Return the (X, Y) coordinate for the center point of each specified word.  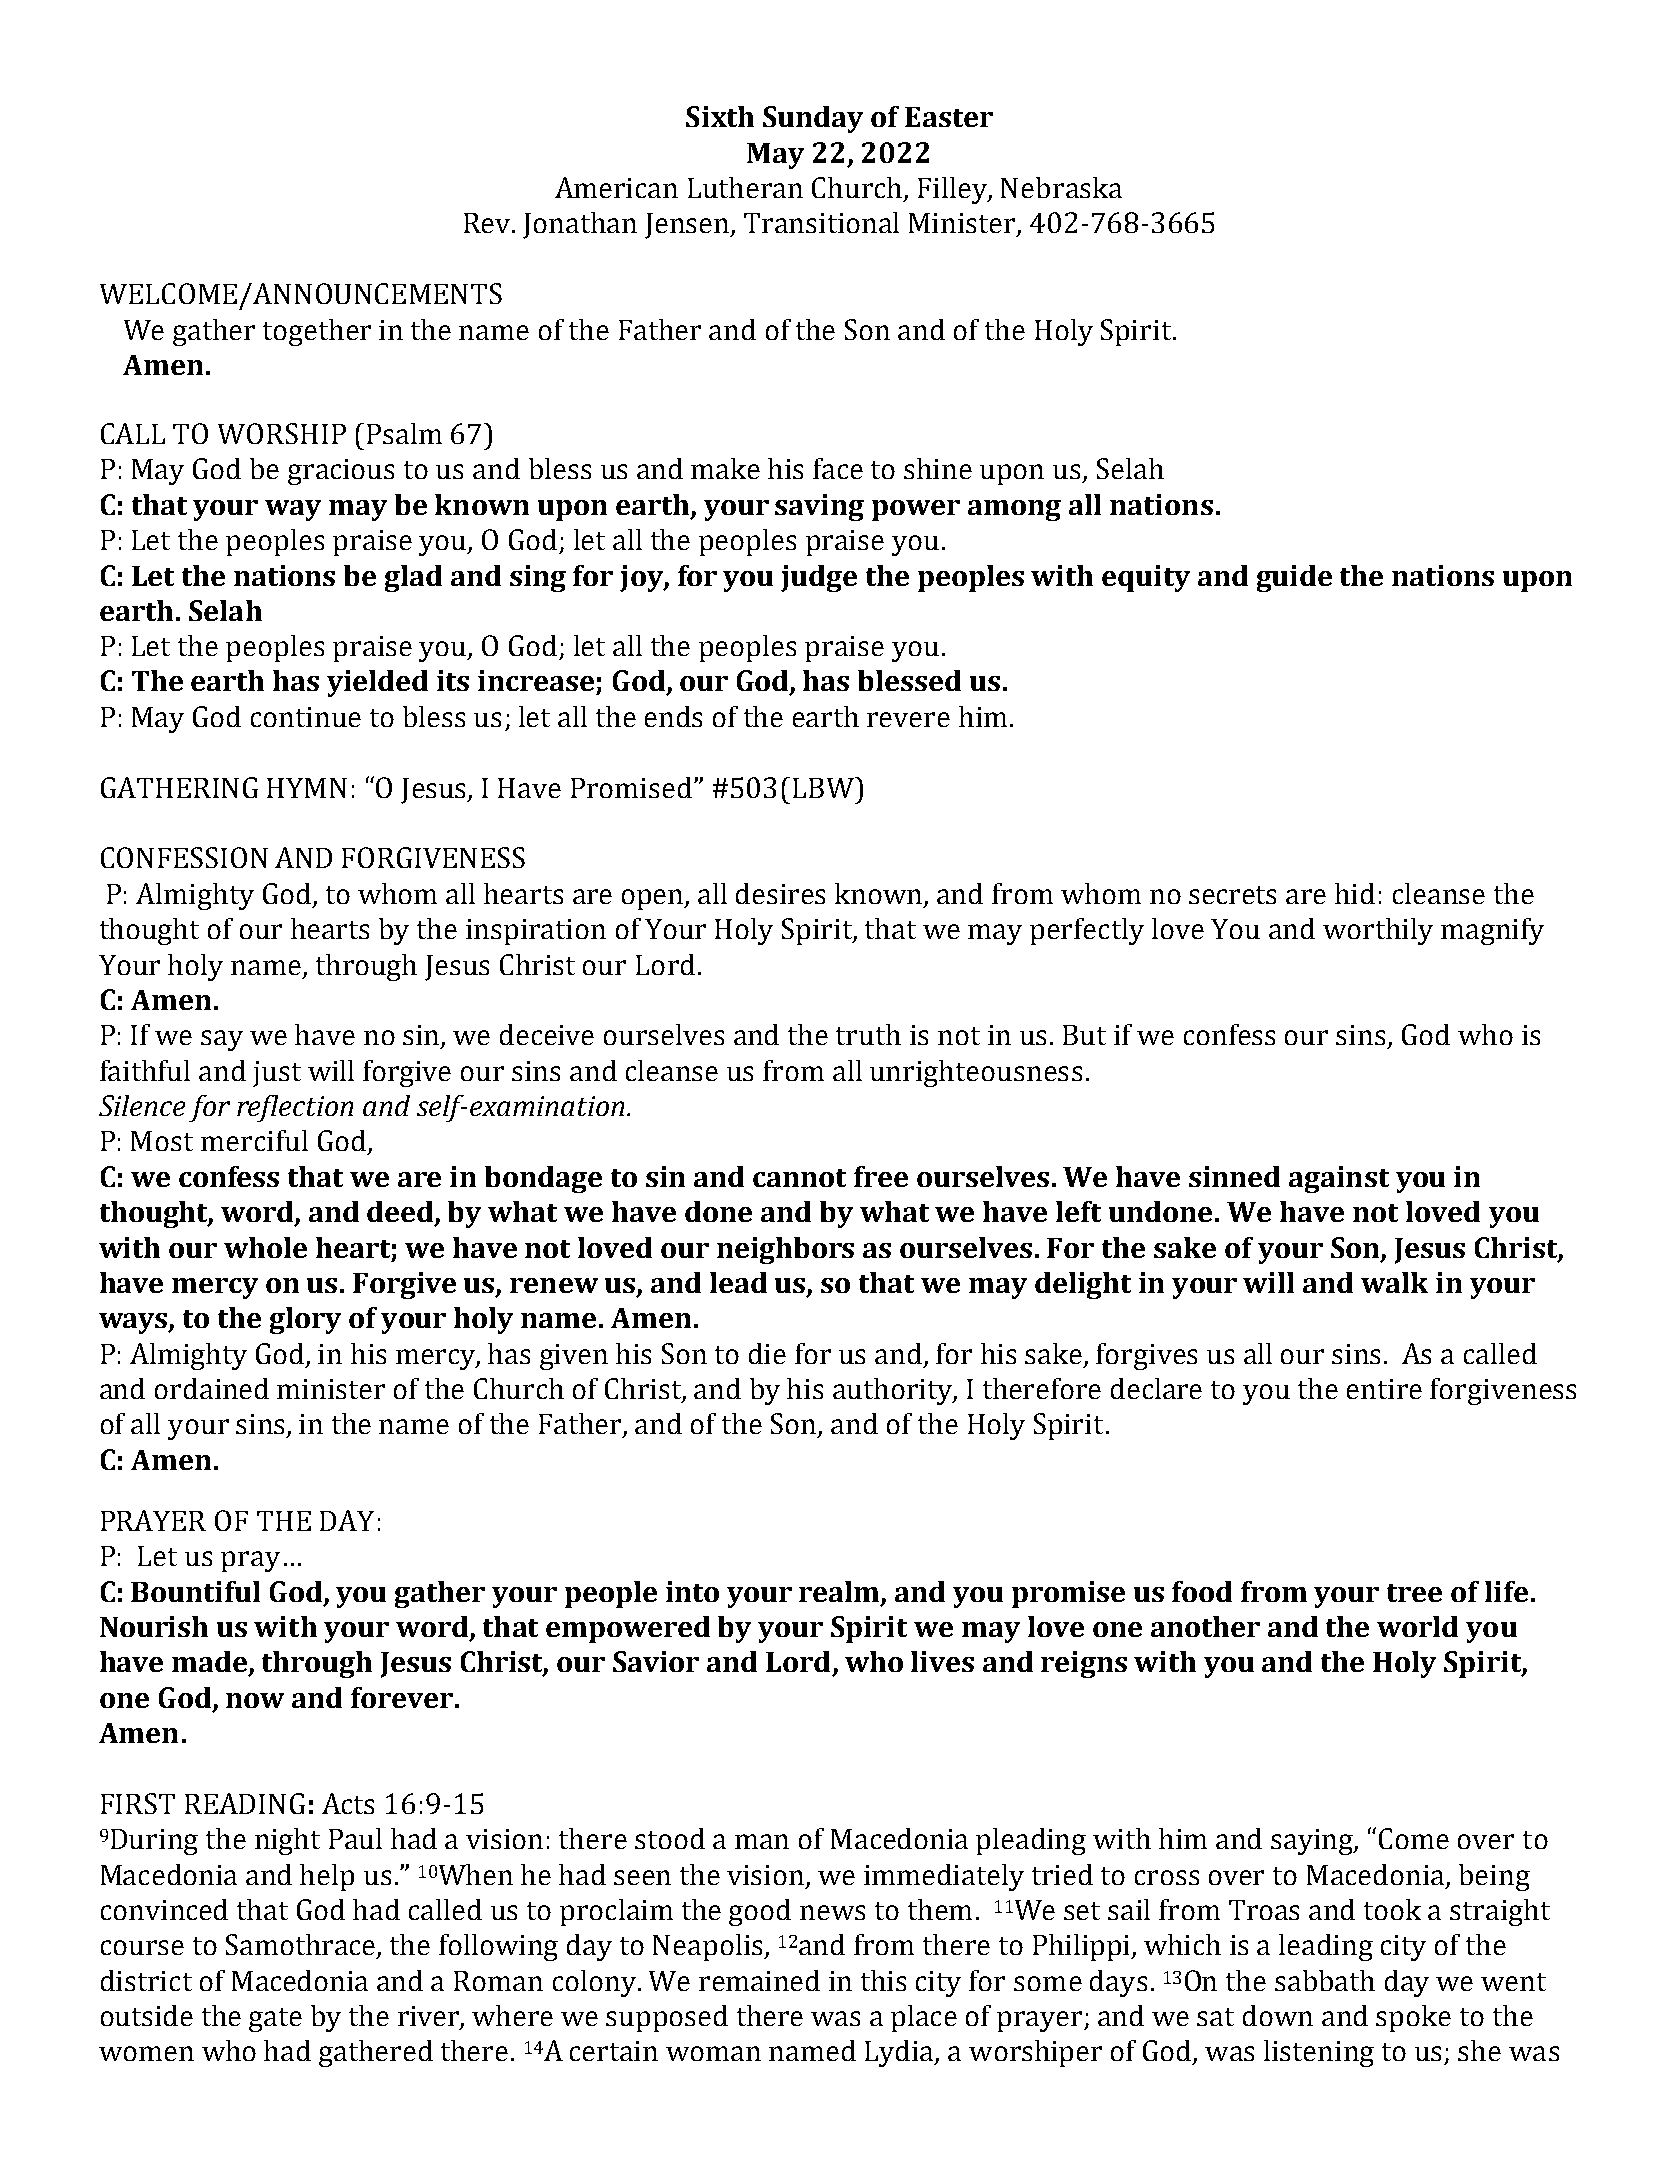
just (277, 1074)
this (883, 1980)
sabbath (1325, 1980)
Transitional (821, 222)
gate (275, 2020)
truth (868, 1034)
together (317, 332)
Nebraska (1061, 187)
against (1339, 1179)
